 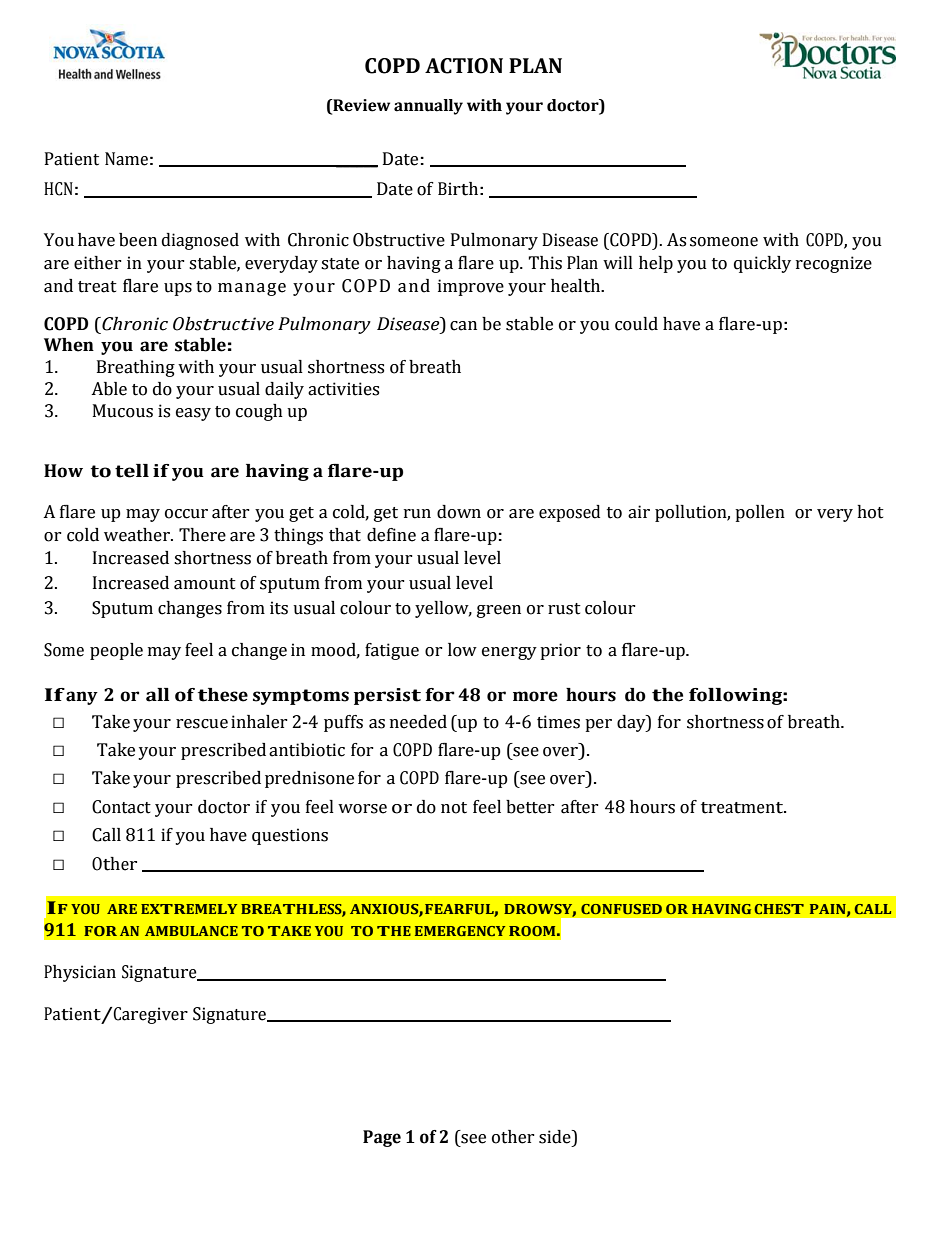 What do you see at coordinates (454, 808) in the screenshot?
I see `not` at bounding box center [454, 808].
